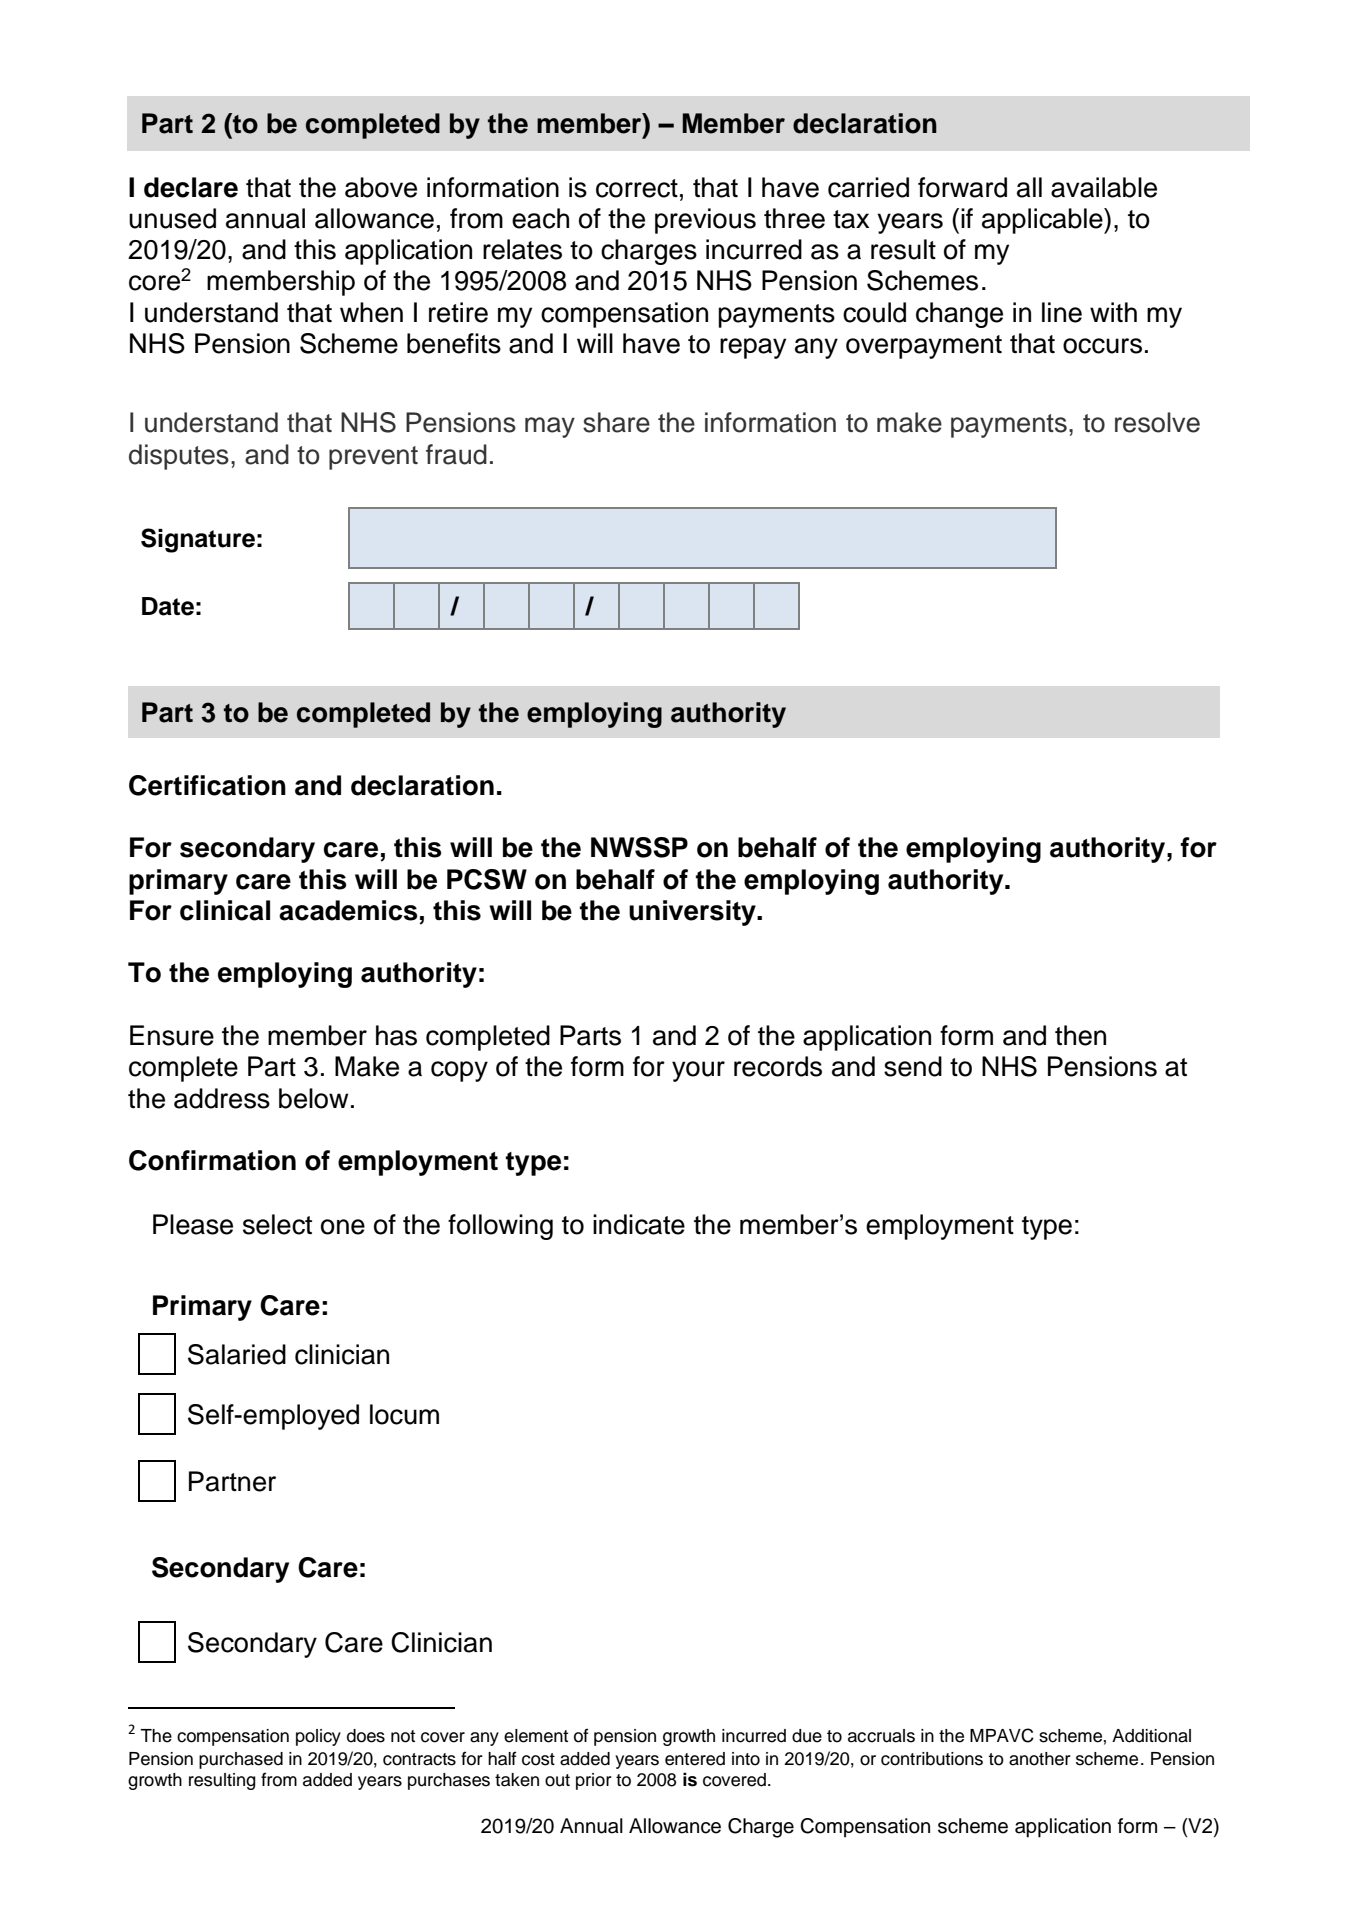 The image size is (1348, 1907). What do you see at coordinates (381, 187) in the image?
I see `above` at bounding box center [381, 187].
